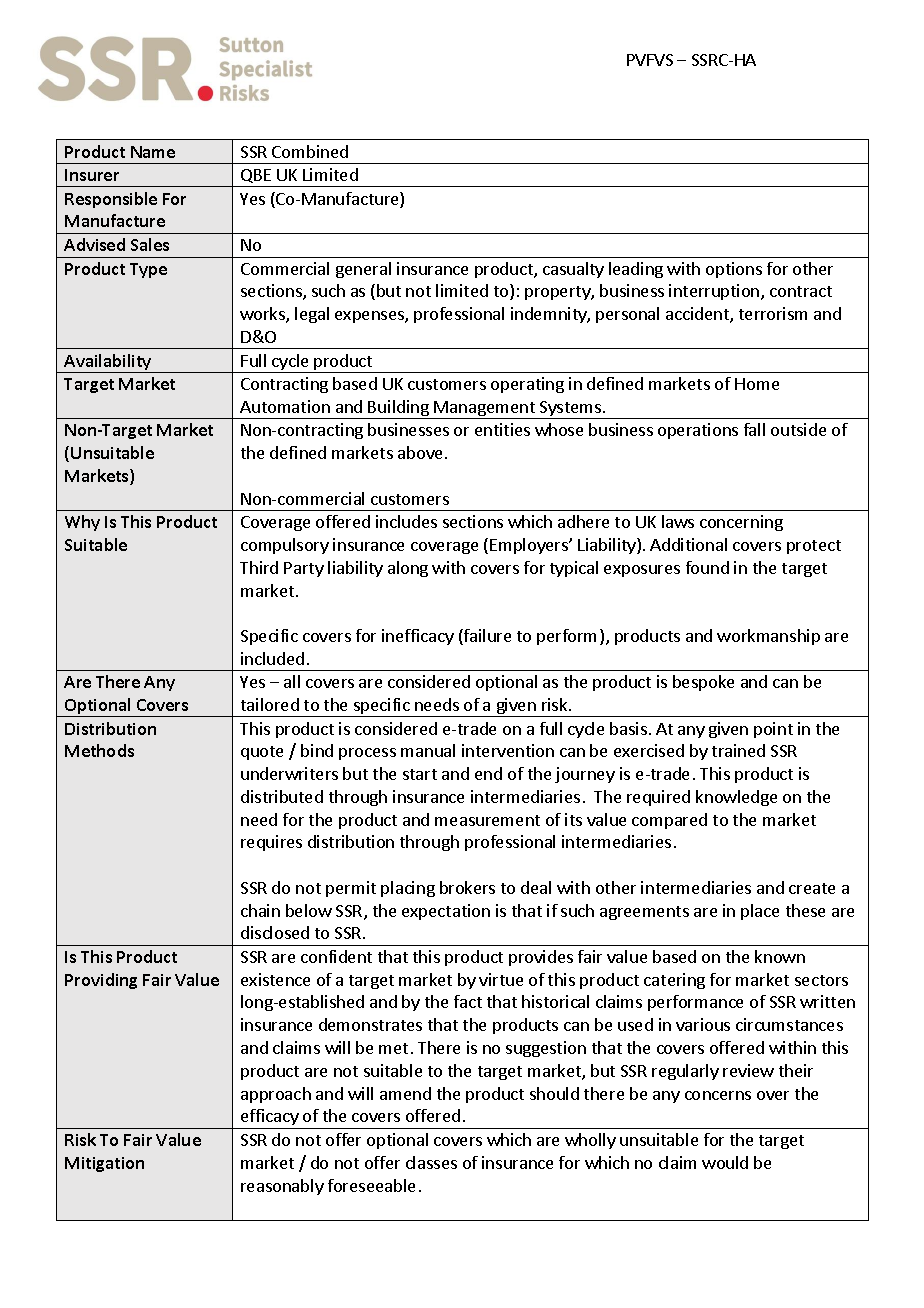 The width and height of the document is (924, 1308). I want to click on known, so click(780, 956).
